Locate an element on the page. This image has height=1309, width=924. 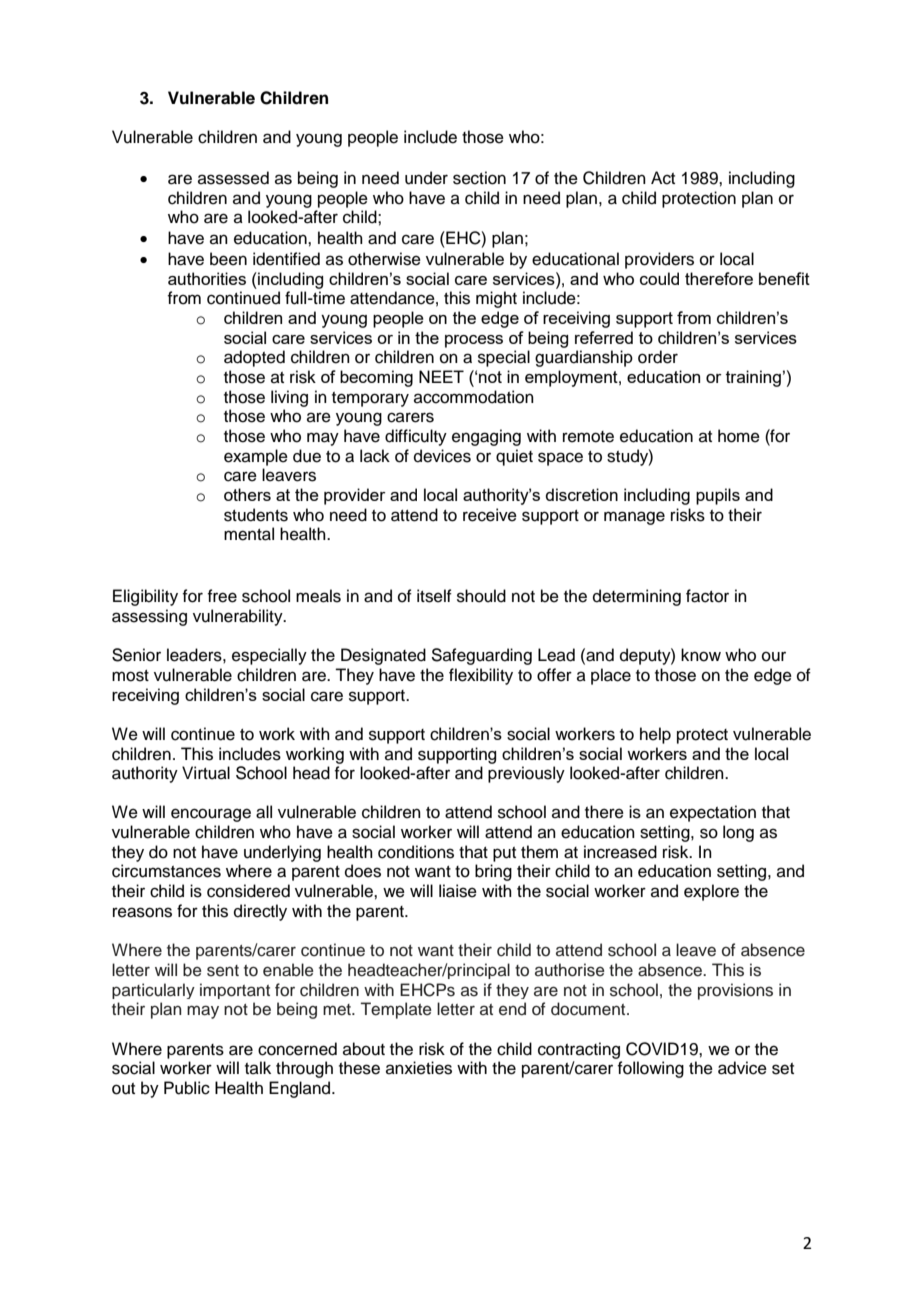
receive is located at coordinates (490, 515).
